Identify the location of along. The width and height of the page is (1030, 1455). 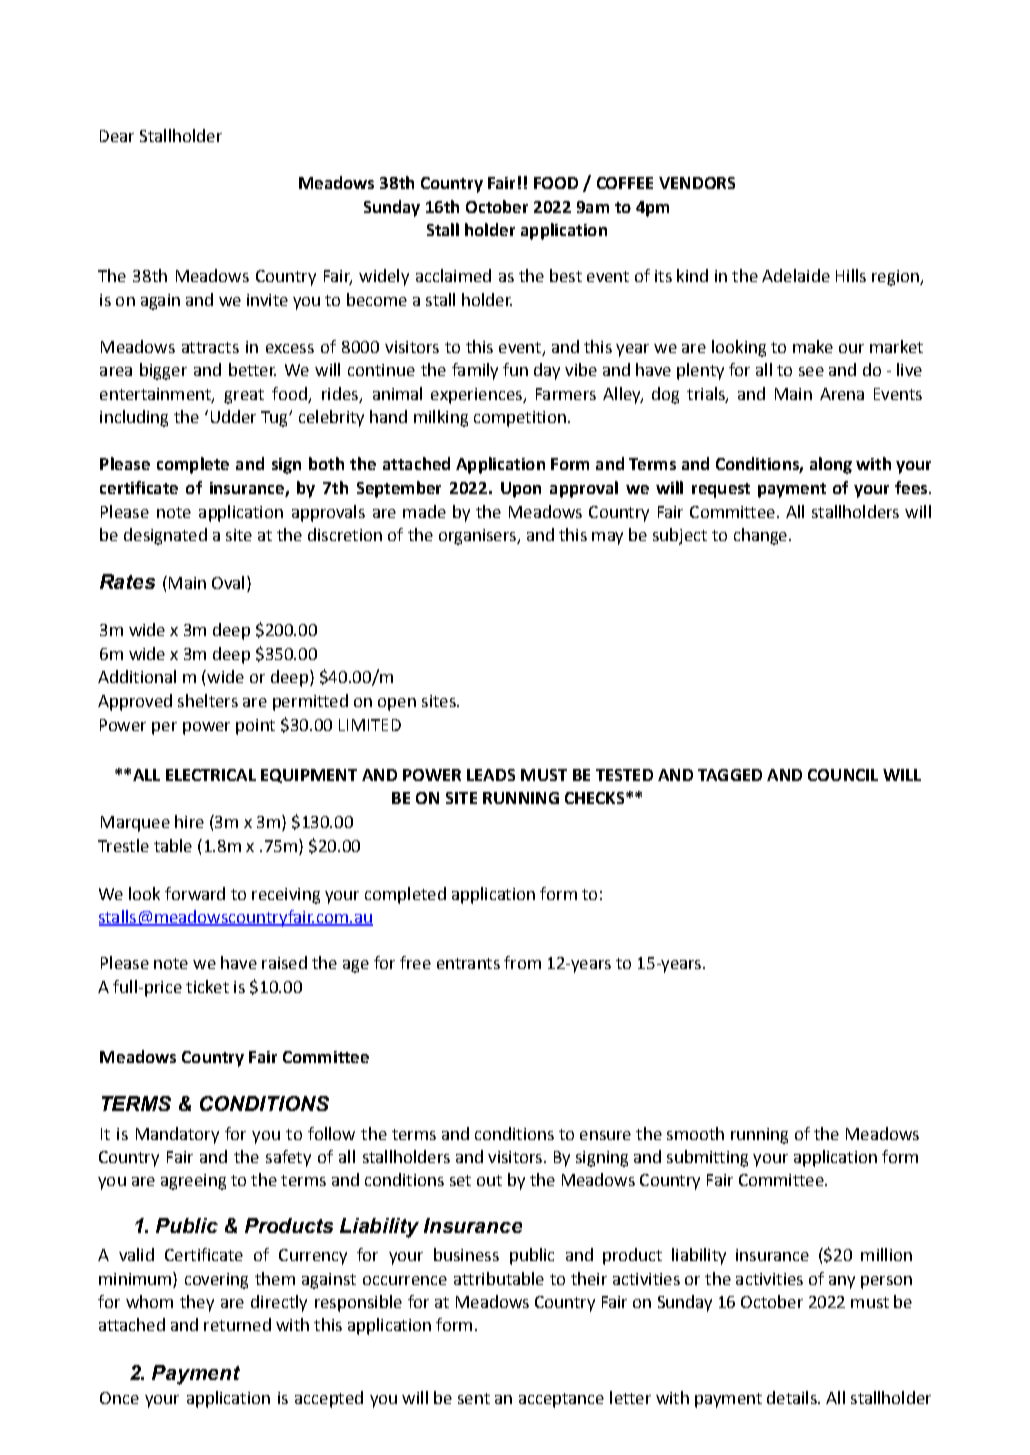
(831, 465).
